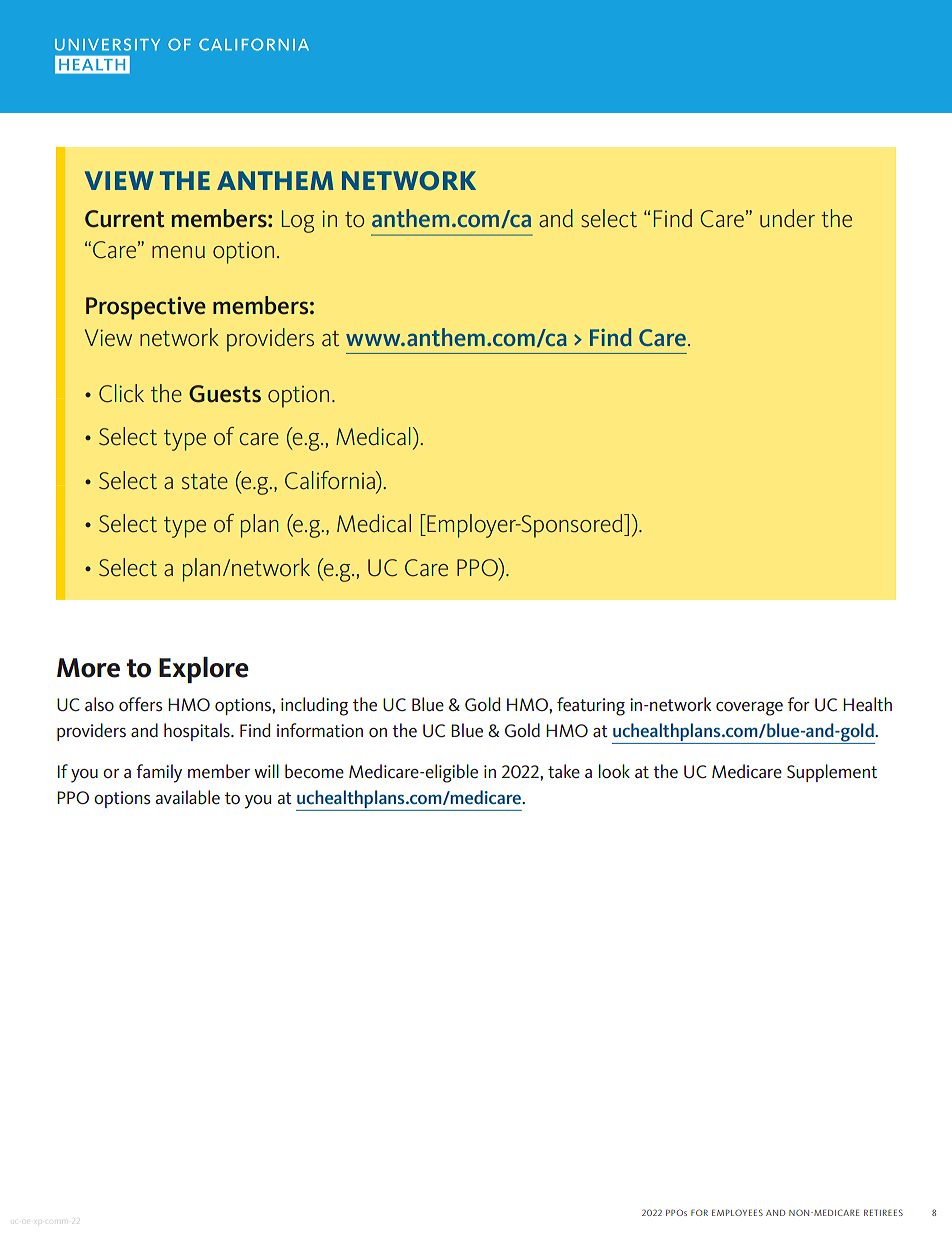 The width and height of the document is (952, 1233). What do you see at coordinates (787, 218) in the document?
I see `under` at bounding box center [787, 218].
